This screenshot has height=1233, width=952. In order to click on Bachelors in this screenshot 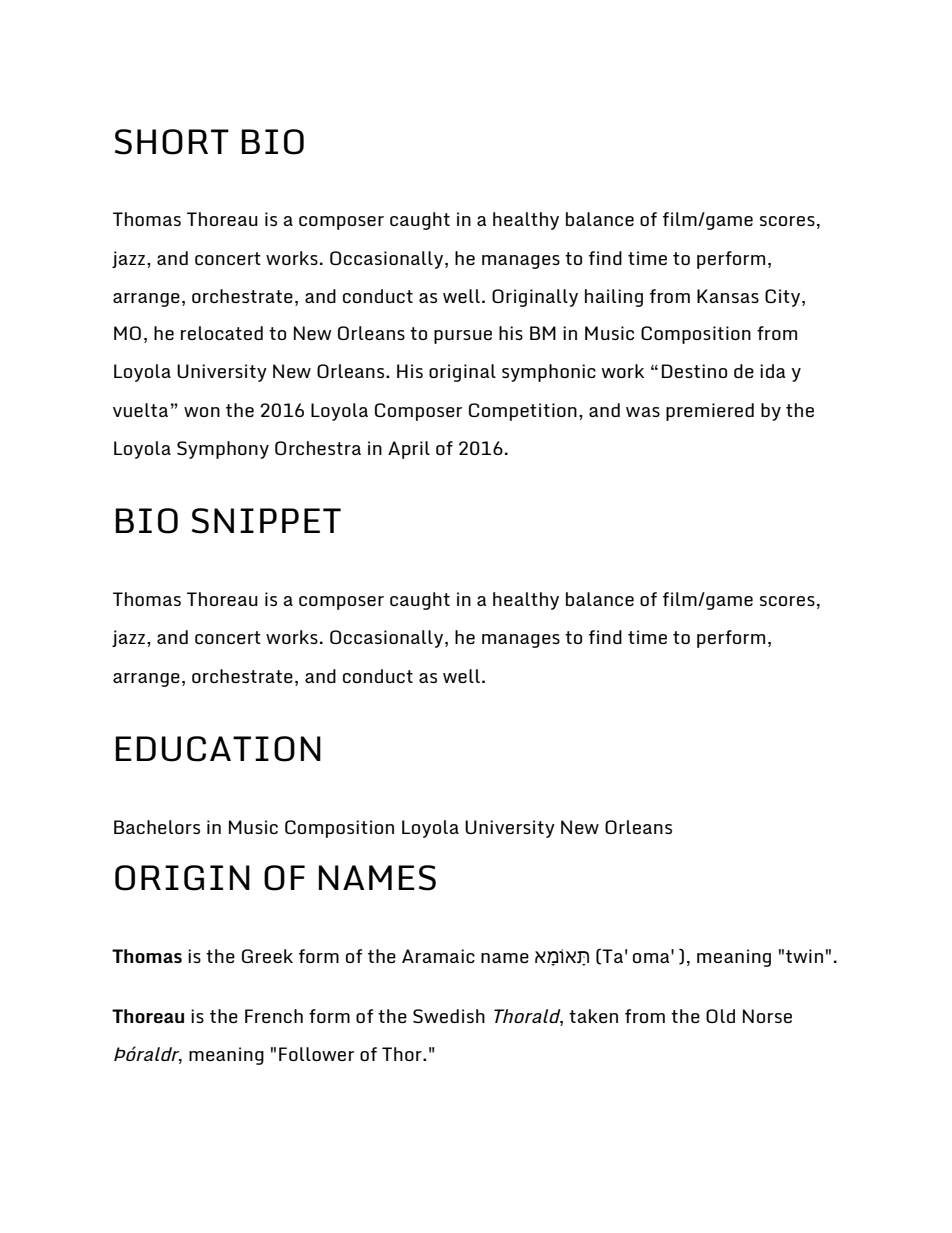, I will do `click(157, 827)`.
